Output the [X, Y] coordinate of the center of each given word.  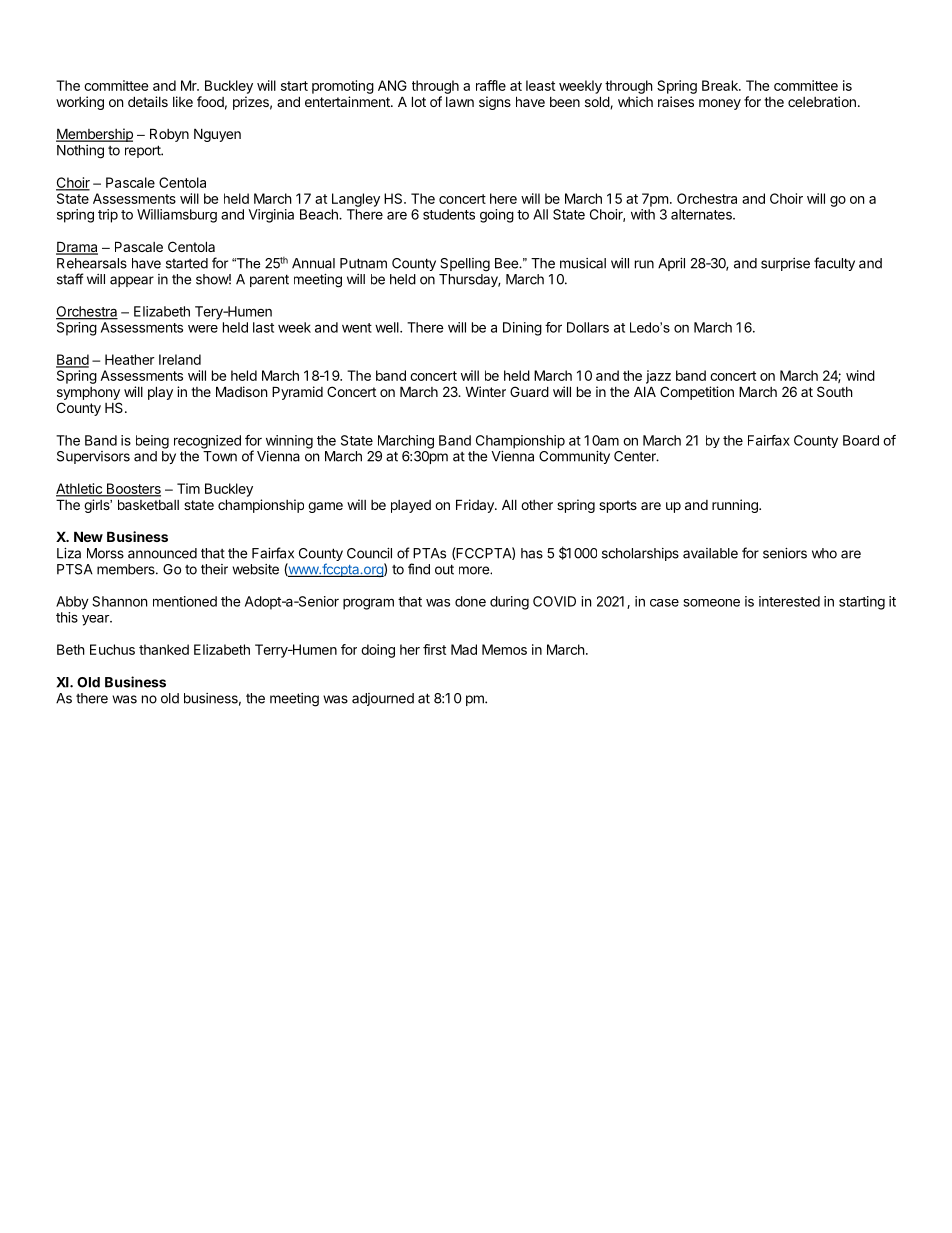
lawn [460, 102]
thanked [164, 649]
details [148, 101]
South [835, 391]
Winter [485, 391]
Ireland [180, 359]
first [434, 649]
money [720, 104]
